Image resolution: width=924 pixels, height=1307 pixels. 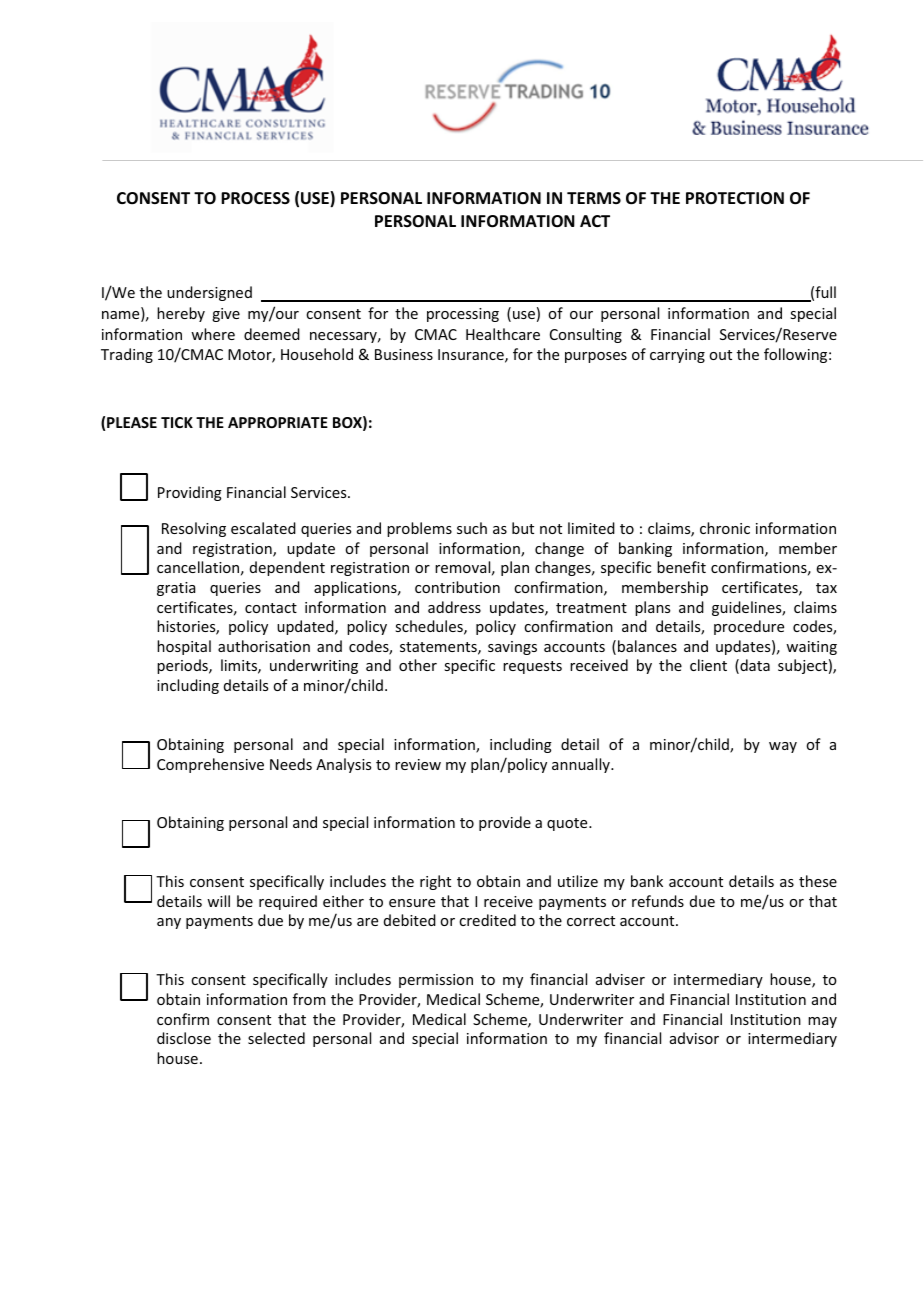 What do you see at coordinates (218, 901) in the page?
I see `will` at bounding box center [218, 901].
